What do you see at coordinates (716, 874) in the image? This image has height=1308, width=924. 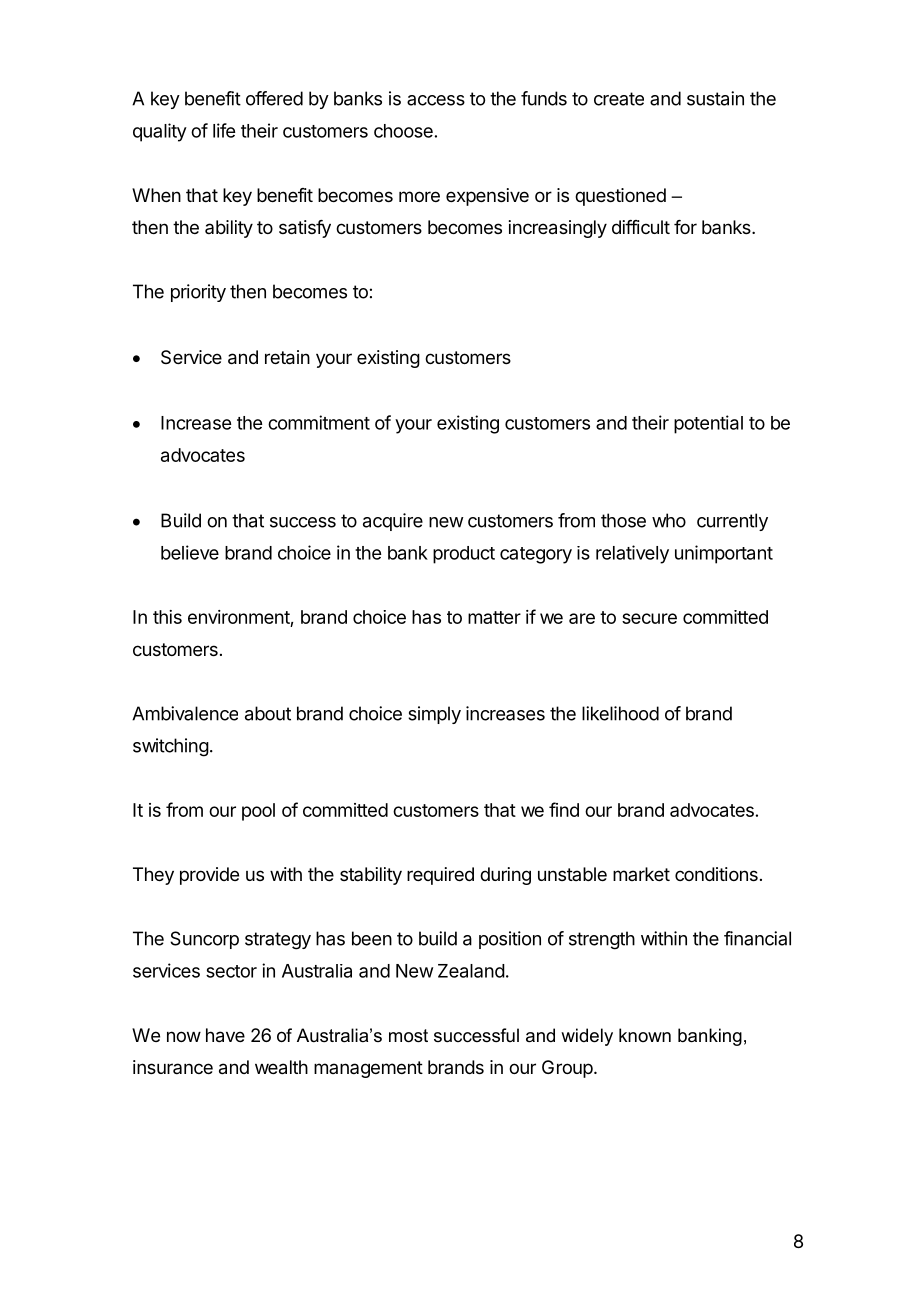 I see `conditions` at bounding box center [716, 874].
